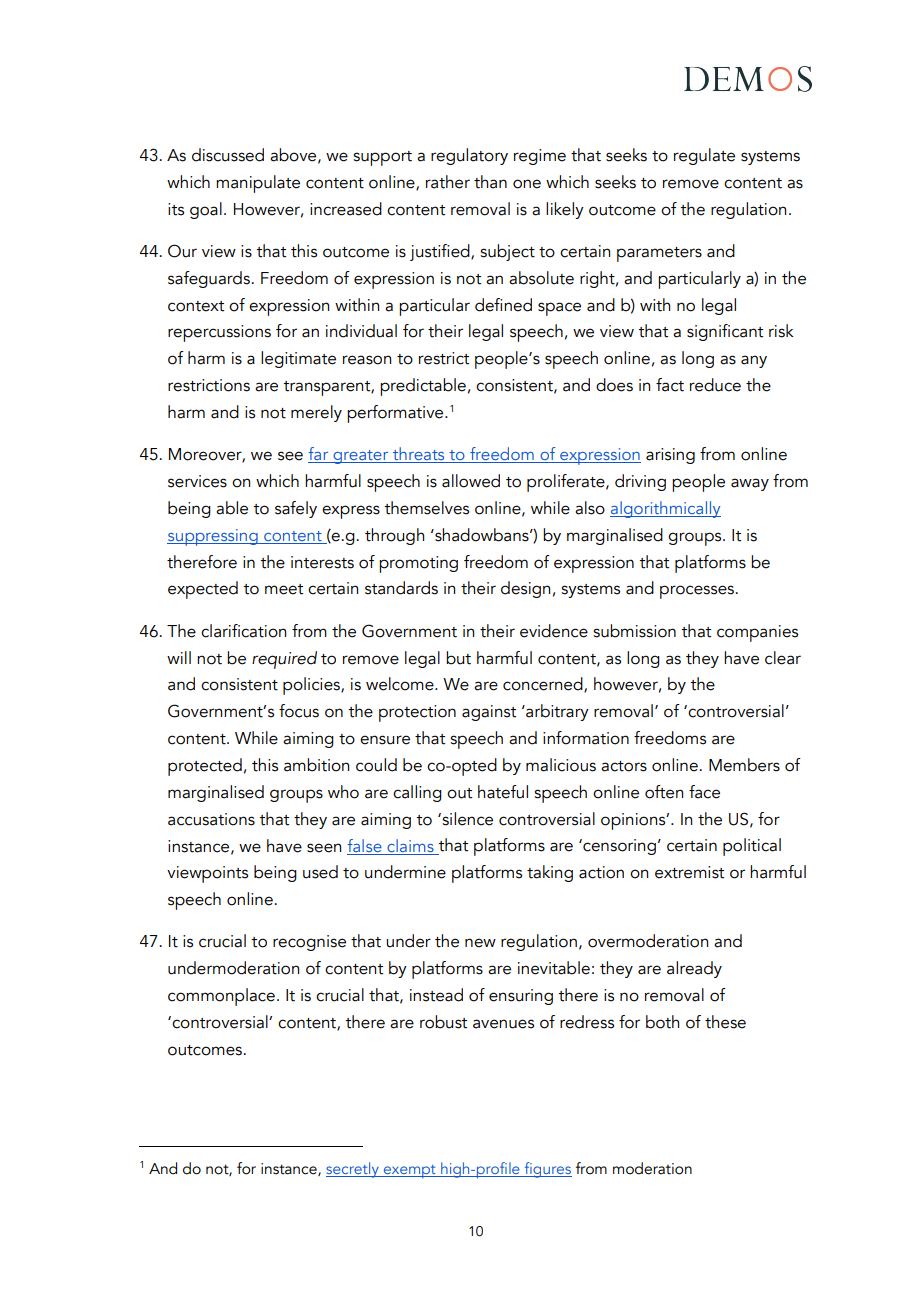 The height and width of the page is (1307, 924). Describe the element at coordinates (503, 305) in the page. I see `defined` at that location.
